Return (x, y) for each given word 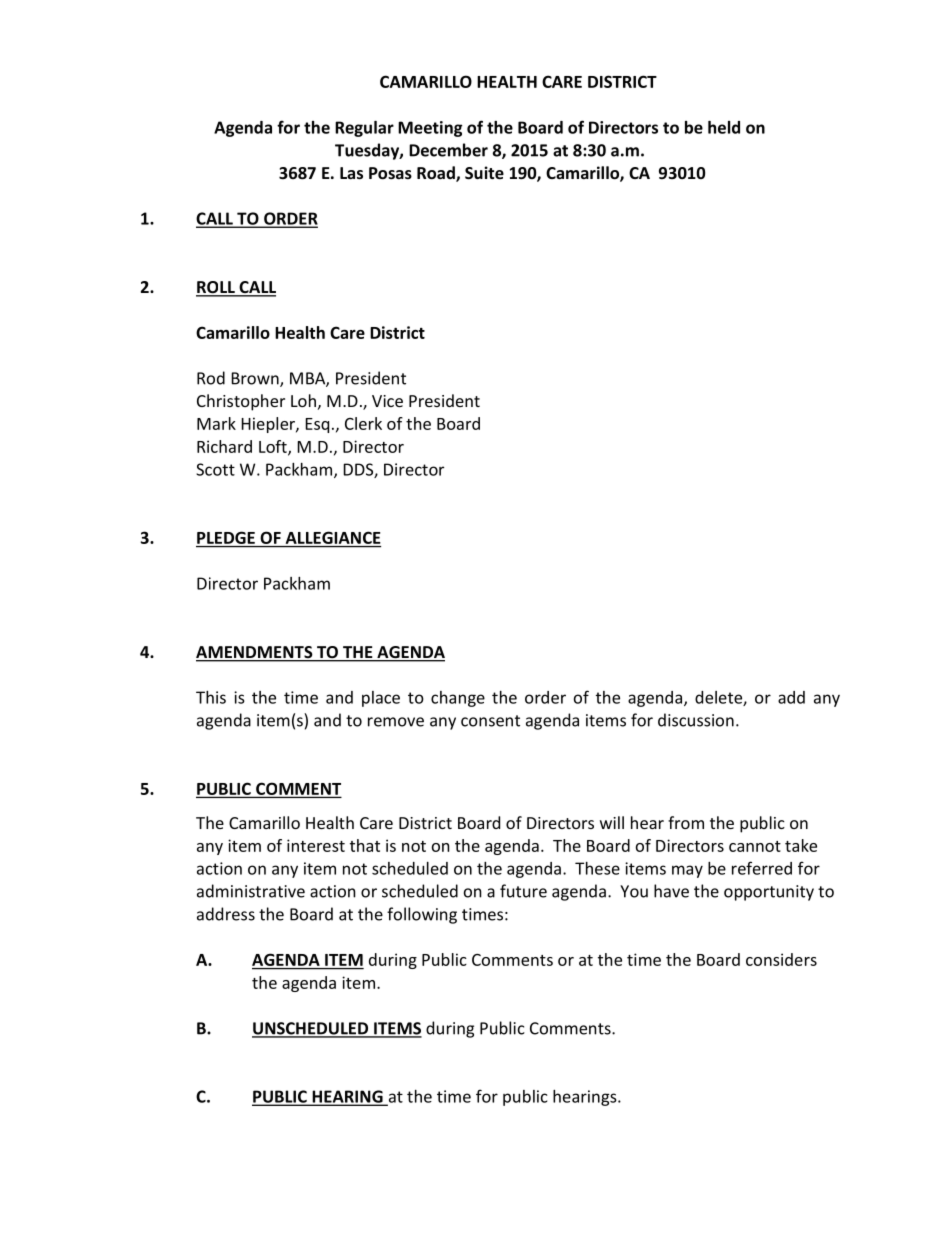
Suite (484, 173)
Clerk (363, 423)
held (724, 127)
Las (351, 173)
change (458, 699)
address (226, 914)
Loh (303, 400)
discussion (696, 720)
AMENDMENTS (255, 653)
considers (781, 959)
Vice (387, 401)
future (523, 891)
